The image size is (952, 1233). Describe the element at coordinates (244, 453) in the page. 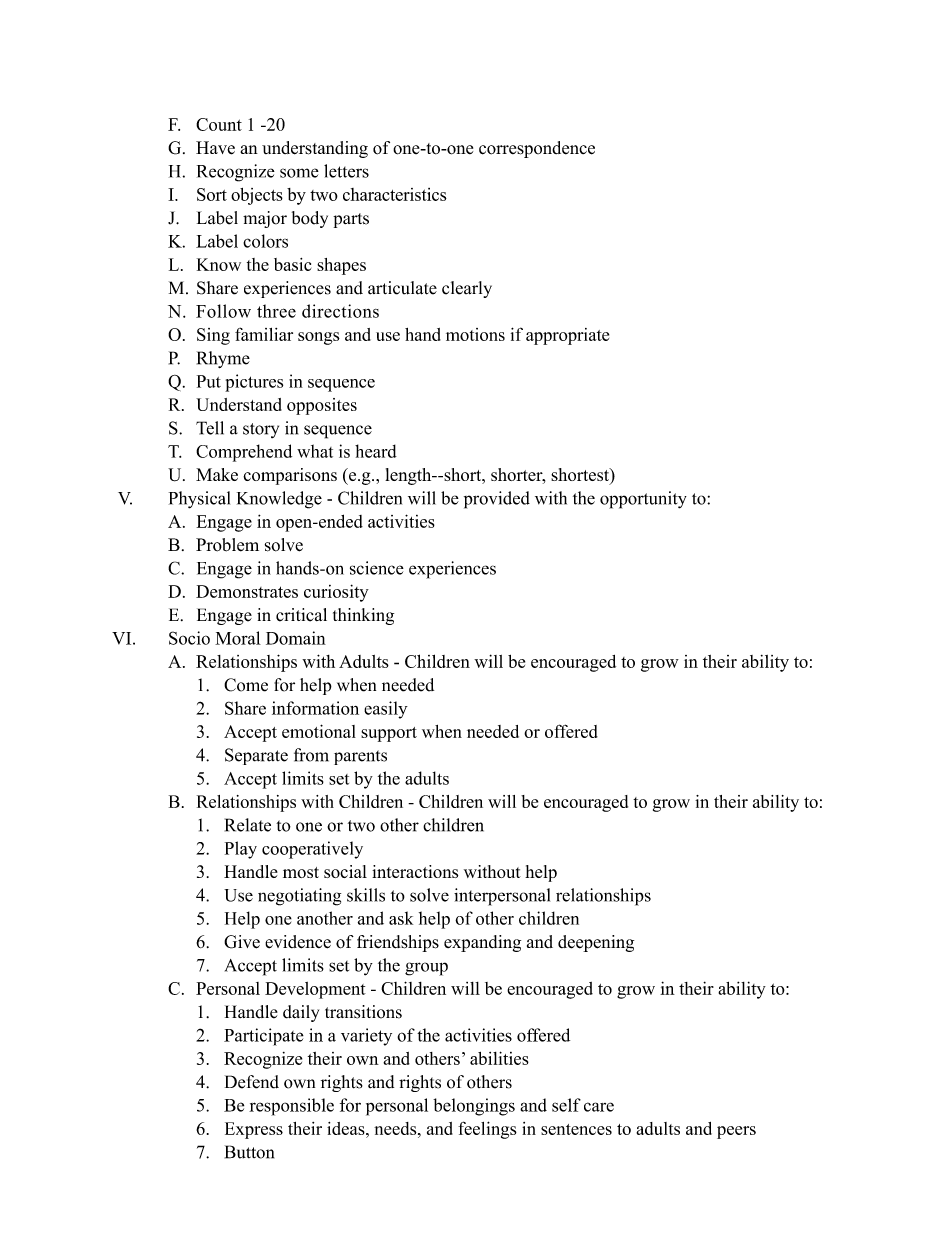

I see `Comprehend` at that location.
